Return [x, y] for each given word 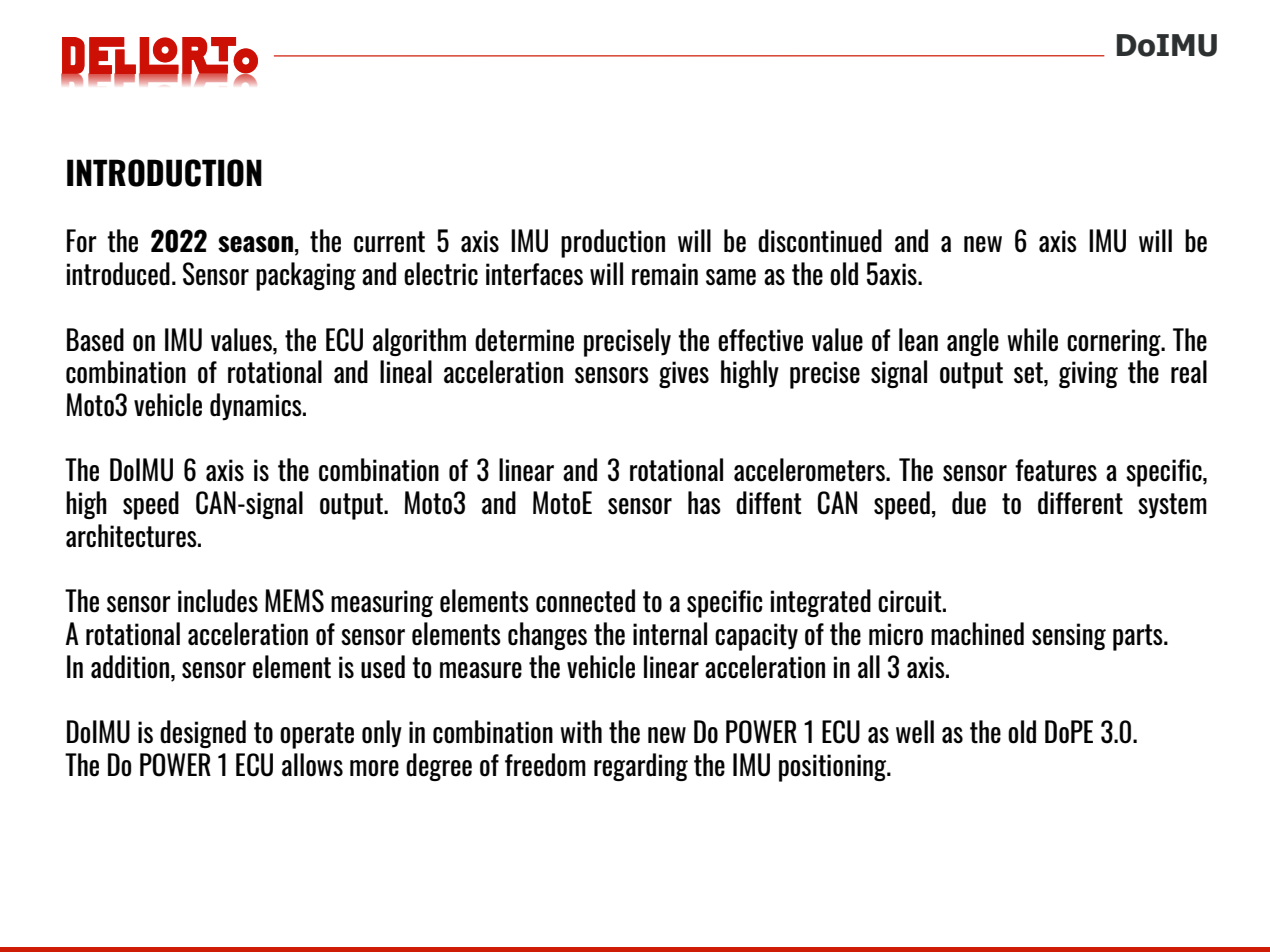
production [613, 243]
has [704, 503]
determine [524, 340]
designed [203, 734]
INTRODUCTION [164, 173]
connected [585, 601]
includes [218, 601]
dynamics [257, 407]
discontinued [820, 241]
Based [95, 340]
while [1032, 340]
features [1056, 470]
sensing [1069, 636]
